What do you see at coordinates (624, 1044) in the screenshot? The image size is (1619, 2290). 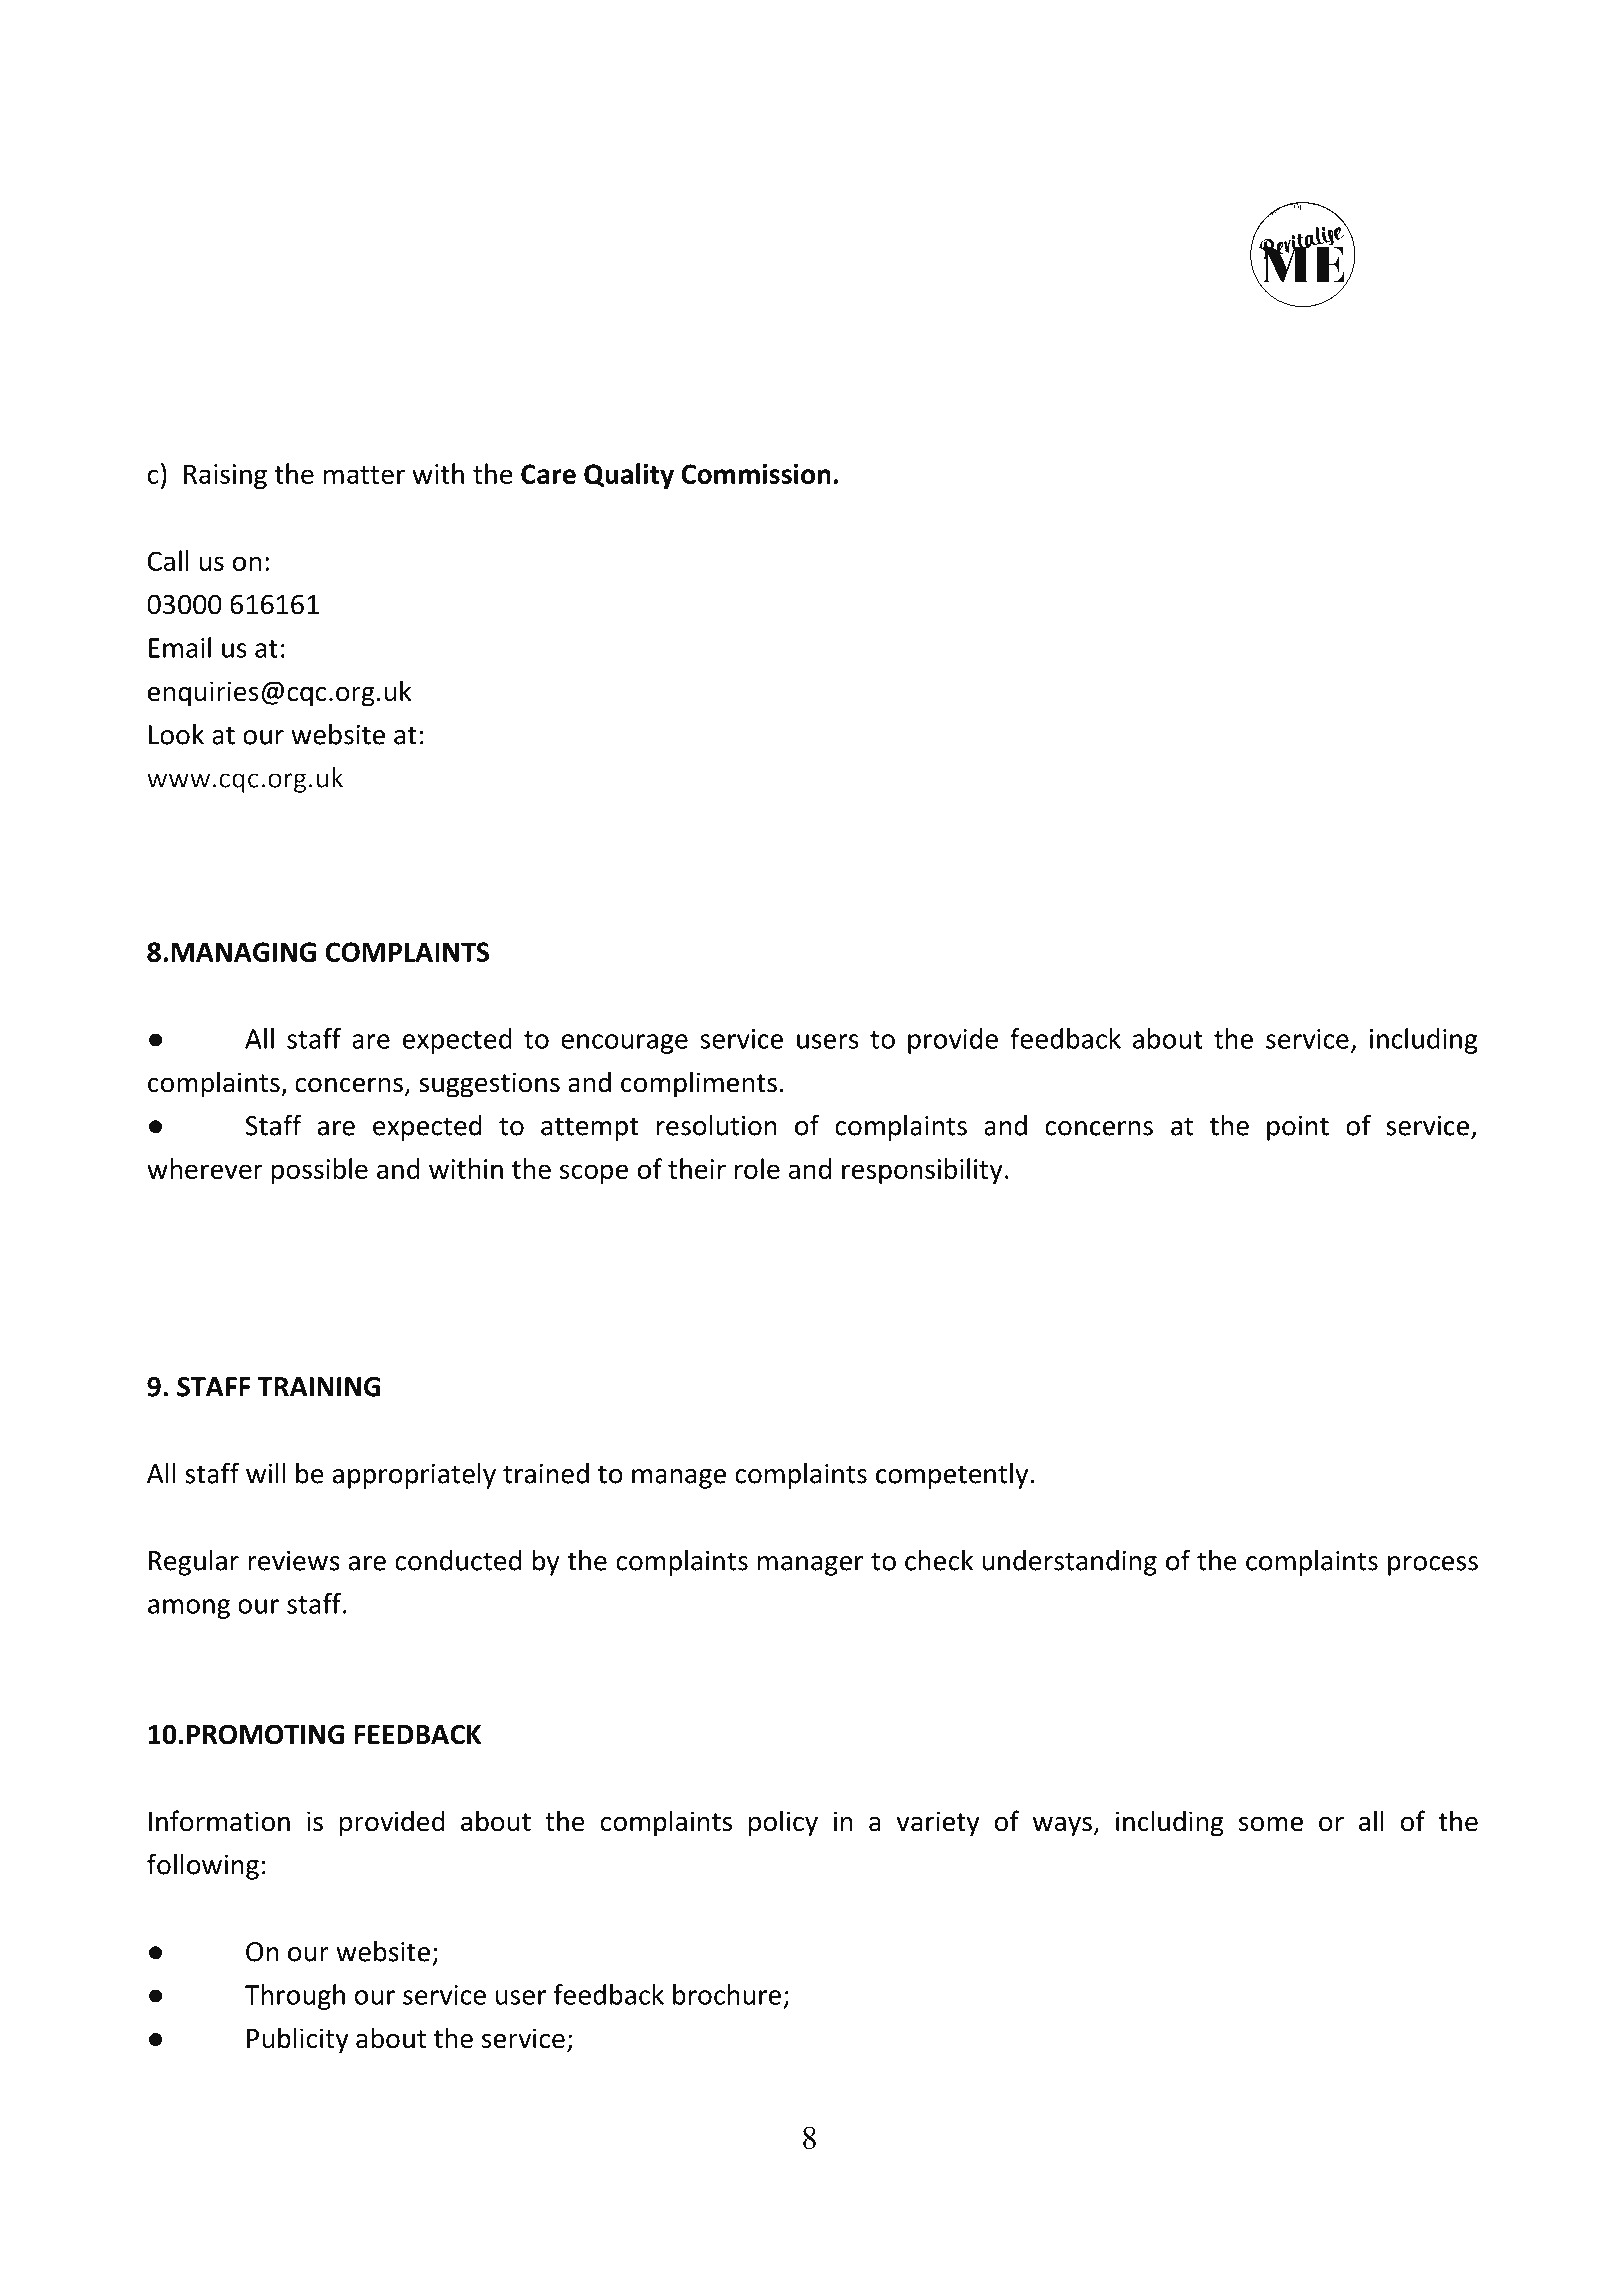 I see `encourage` at bounding box center [624, 1044].
